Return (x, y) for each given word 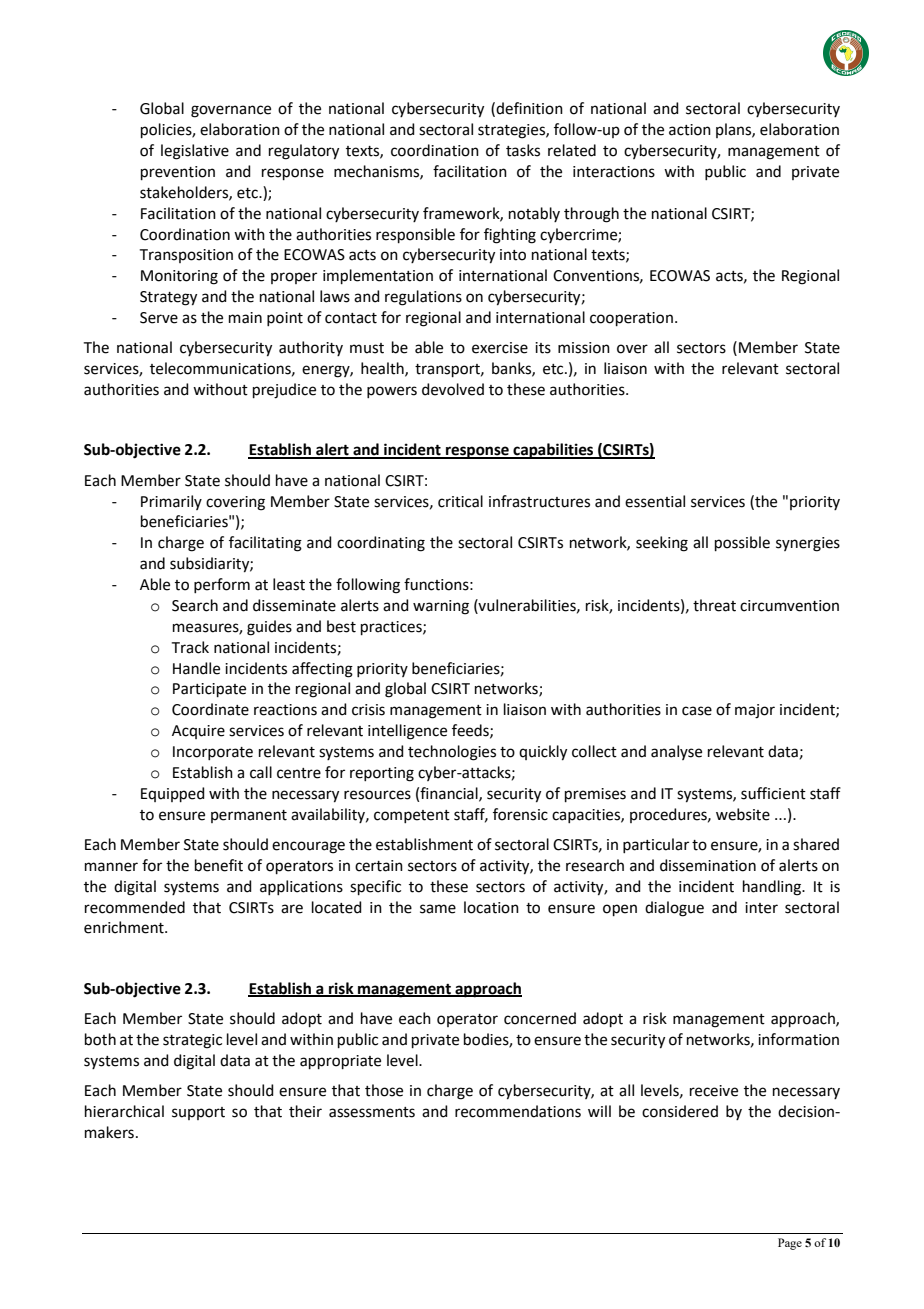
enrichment (125, 927)
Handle (196, 668)
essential (655, 501)
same (438, 909)
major (755, 711)
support (198, 1113)
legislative (195, 152)
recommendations (518, 1111)
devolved (453, 389)
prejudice (284, 391)
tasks (523, 150)
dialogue (674, 909)
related (572, 150)
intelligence (407, 732)
